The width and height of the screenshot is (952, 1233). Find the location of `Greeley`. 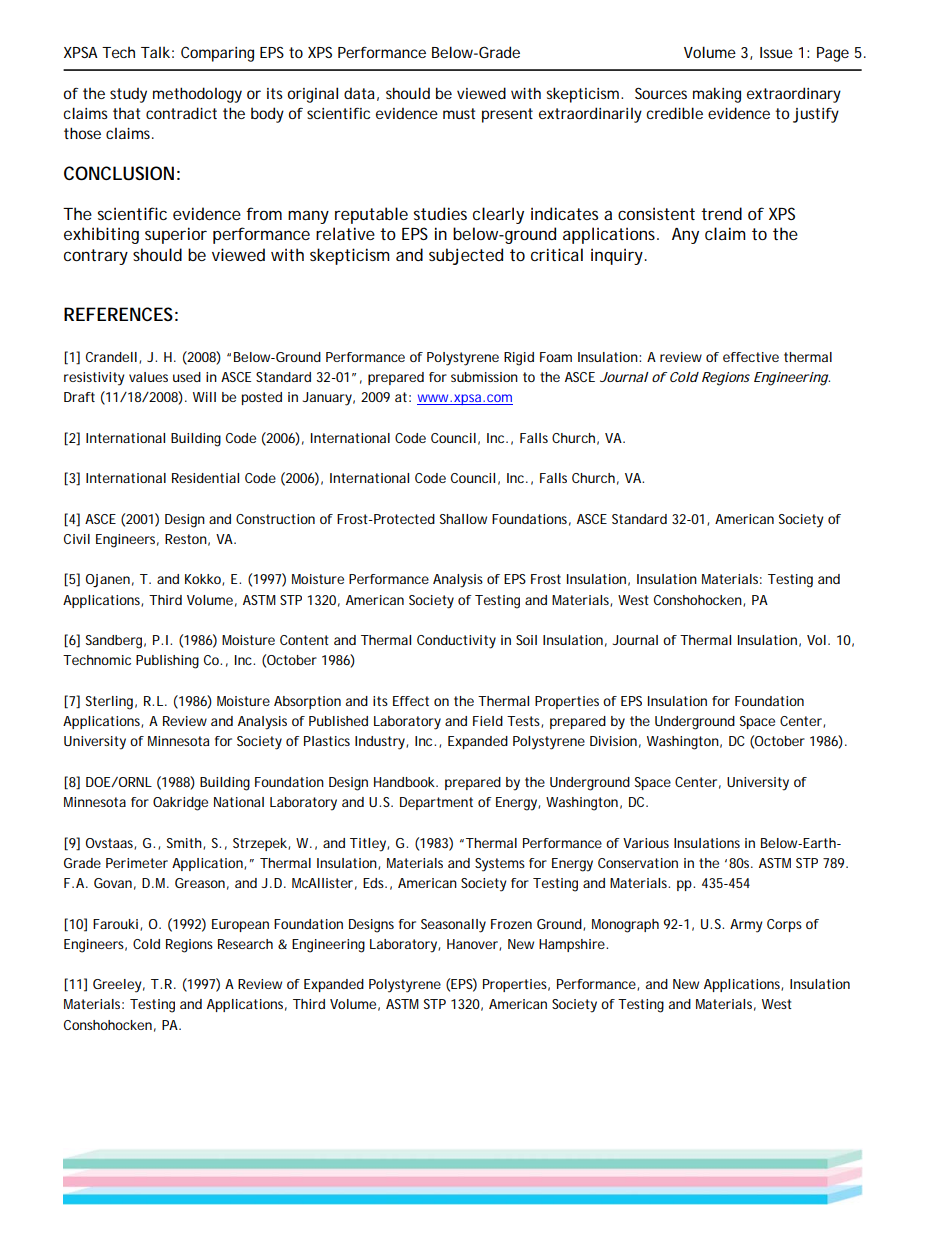

Greeley is located at coordinates (117, 986).
